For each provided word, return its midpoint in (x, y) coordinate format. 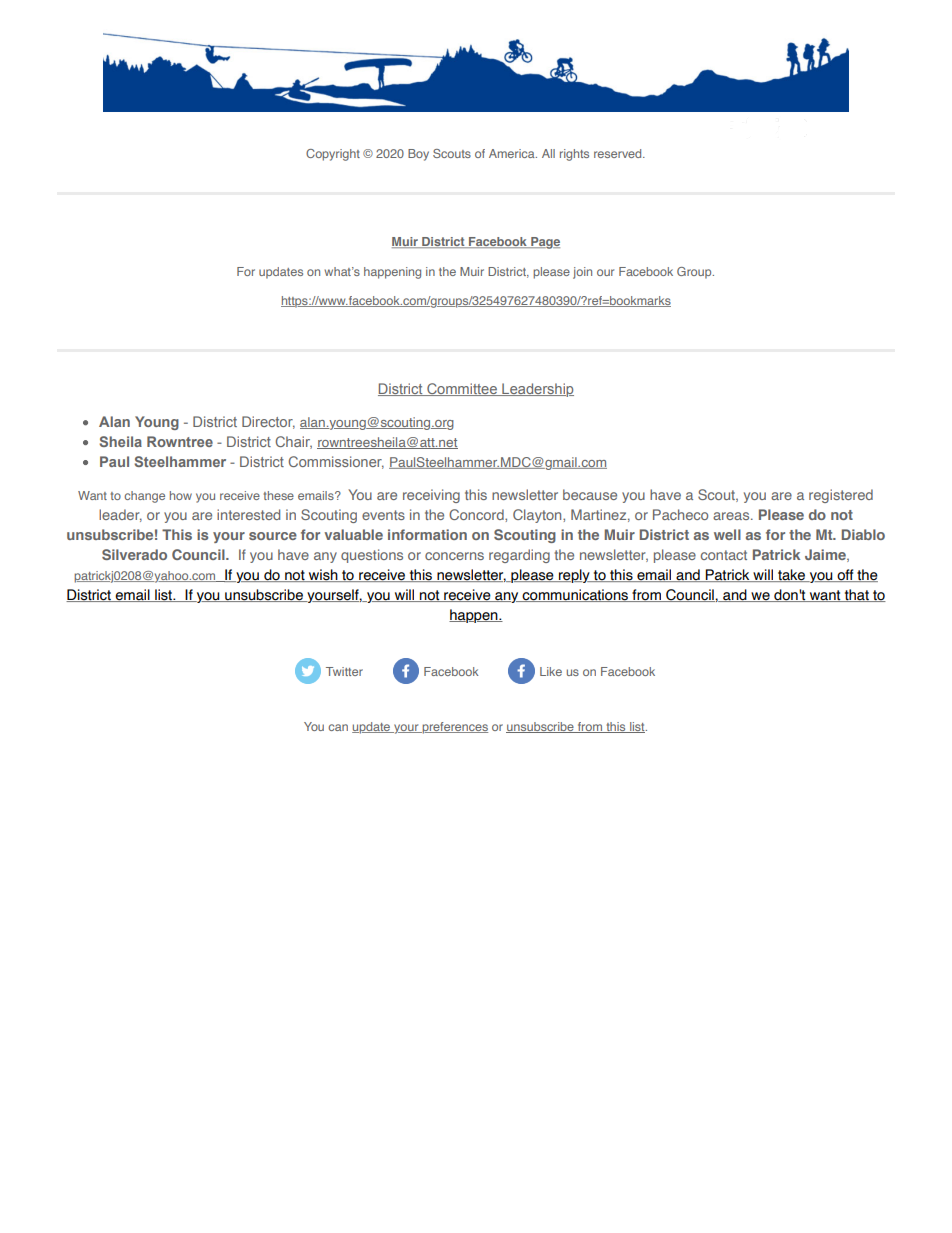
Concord (477, 514)
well (727, 534)
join (582, 273)
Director (268, 422)
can (338, 727)
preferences (454, 728)
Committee (462, 389)
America (513, 153)
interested (248, 514)
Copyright (333, 155)
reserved (619, 153)
